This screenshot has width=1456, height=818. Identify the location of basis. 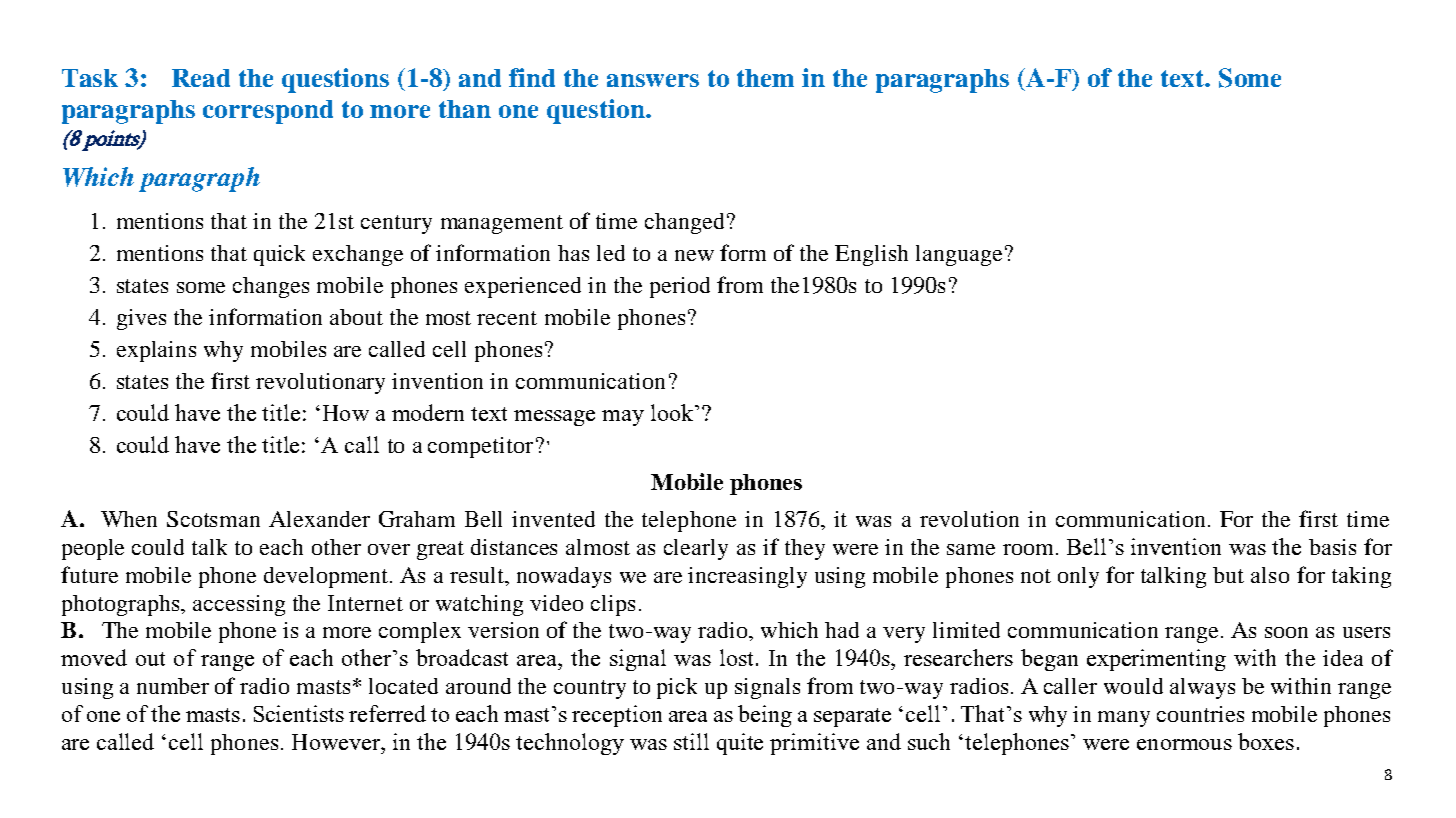
(1332, 547).
